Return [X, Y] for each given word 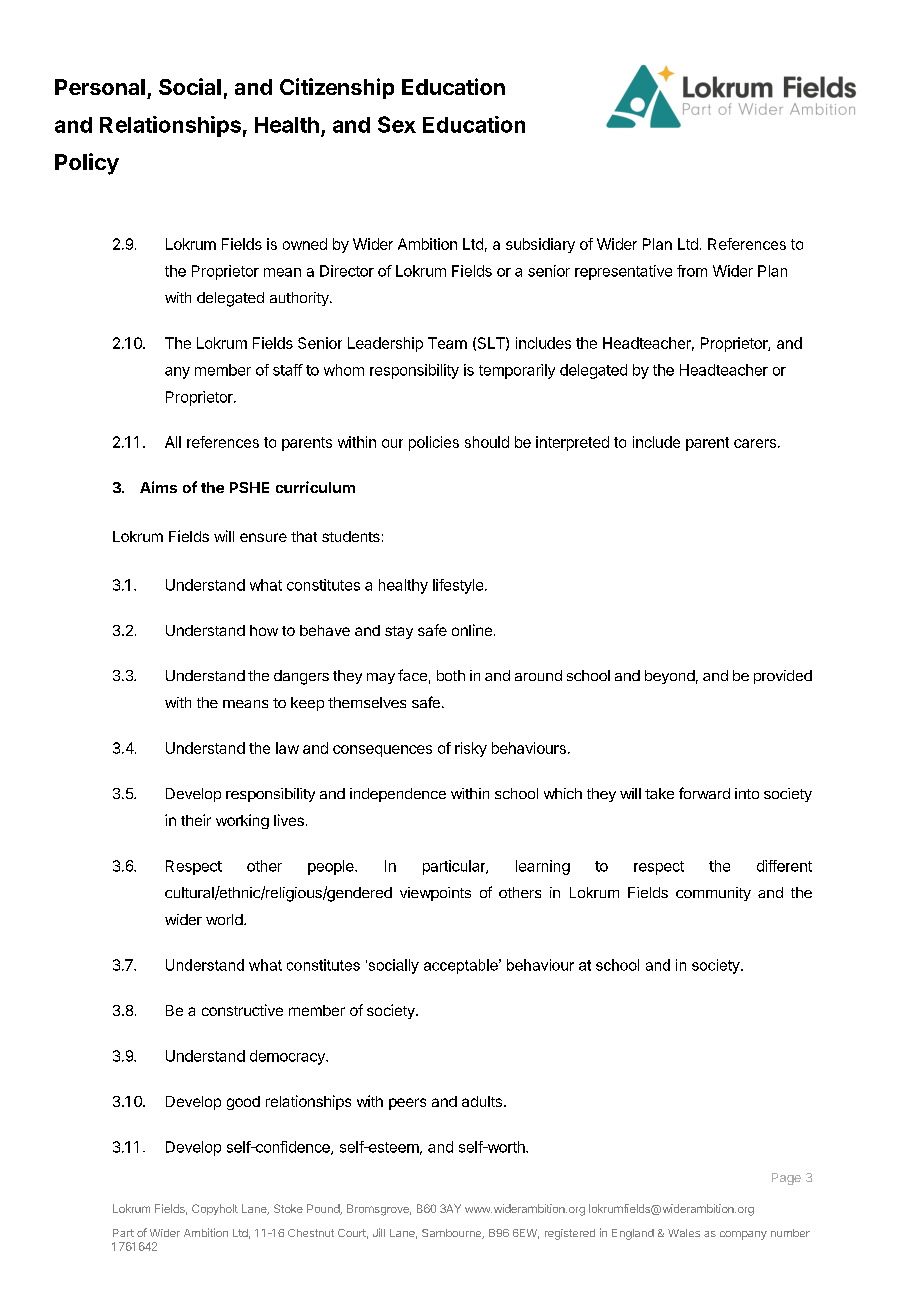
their [196, 820]
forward [704, 793]
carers [755, 443]
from [692, 271]
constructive [242, 1010]
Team [447, 343]
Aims [158, 487]
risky [471, 749]
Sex [397, 124]
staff [288, 370]
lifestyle [458, 586]
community [713, 894]
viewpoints [435, 894]
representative [623, 272]
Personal [100, 87]
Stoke [288, 1208]
